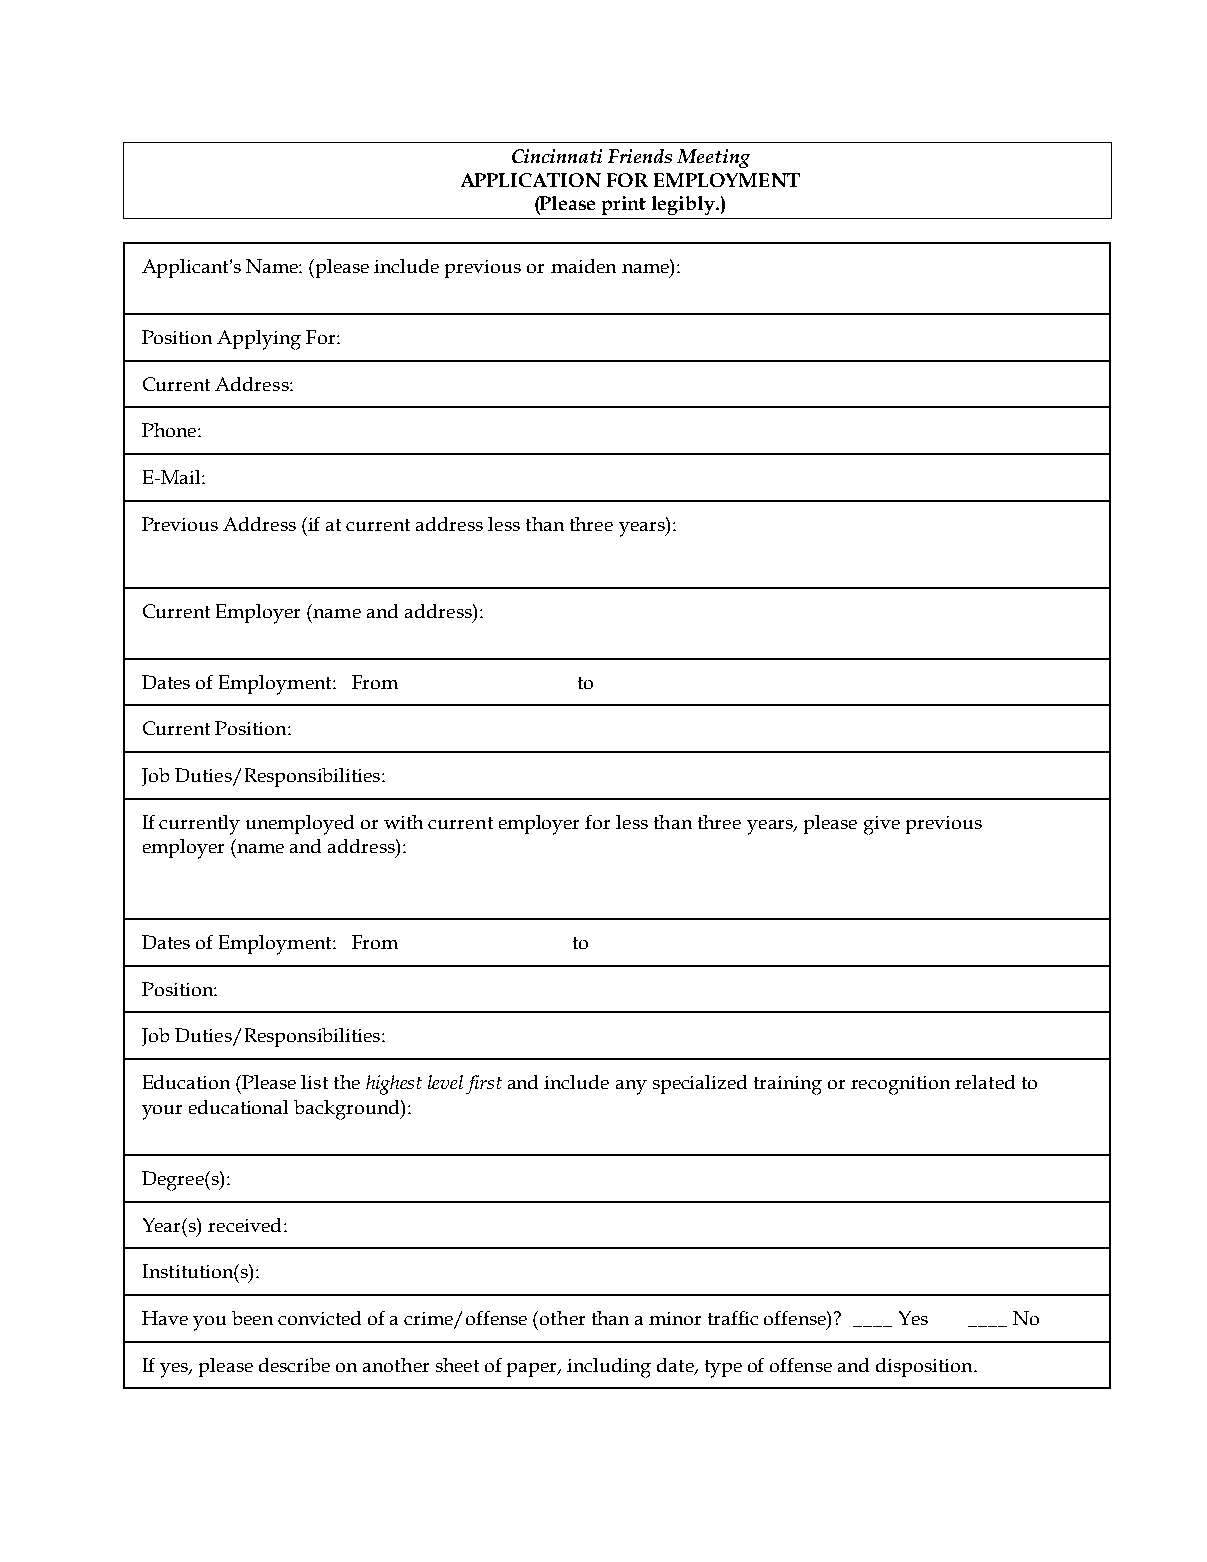 Image resolution: width=1207 pixels, height=1562 pixels. Describe the element at coordinates (252, 1318) in the page. I see `been` at that location.
